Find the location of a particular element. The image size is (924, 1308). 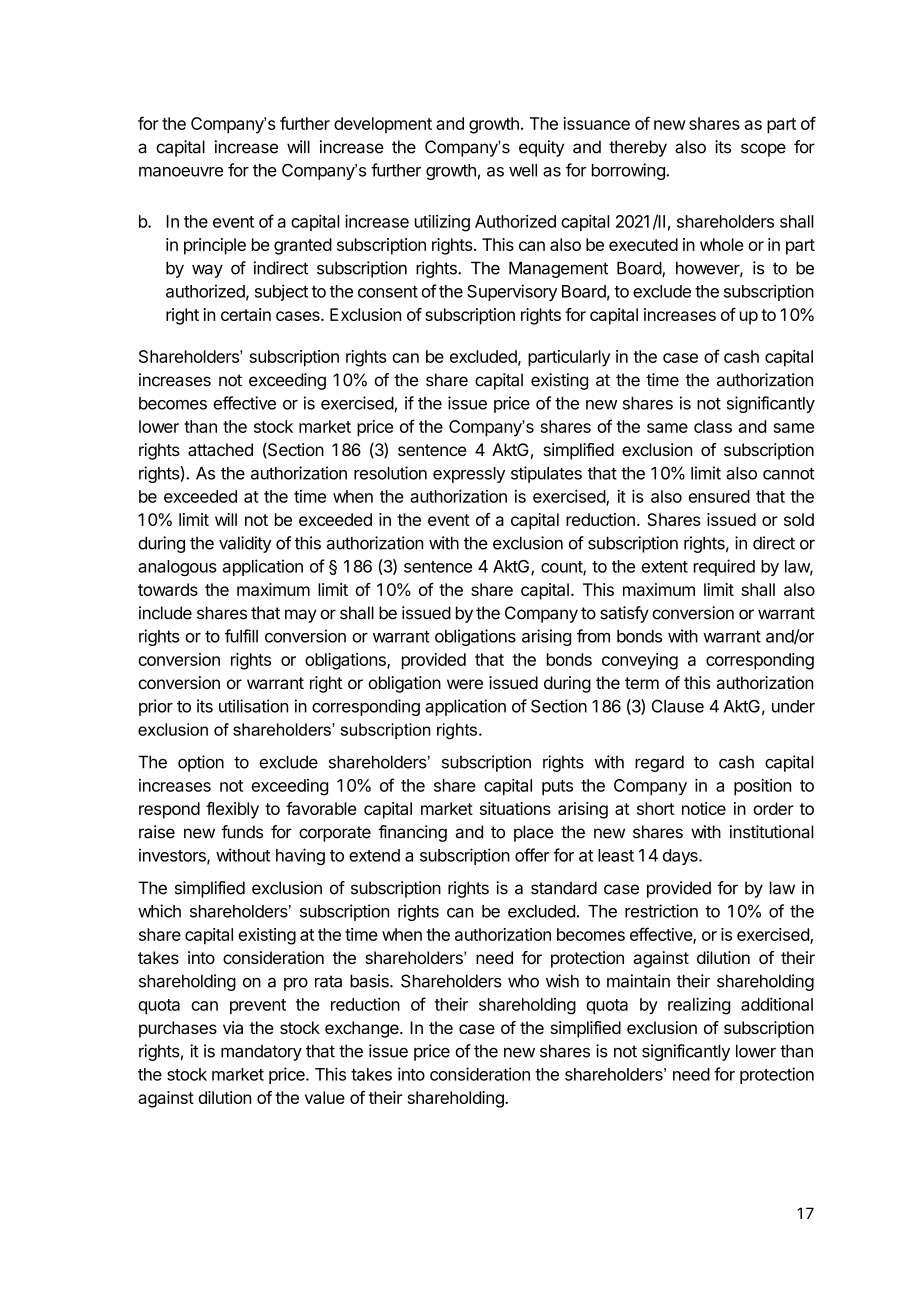

expressly is located at coordinates (469, 475).
